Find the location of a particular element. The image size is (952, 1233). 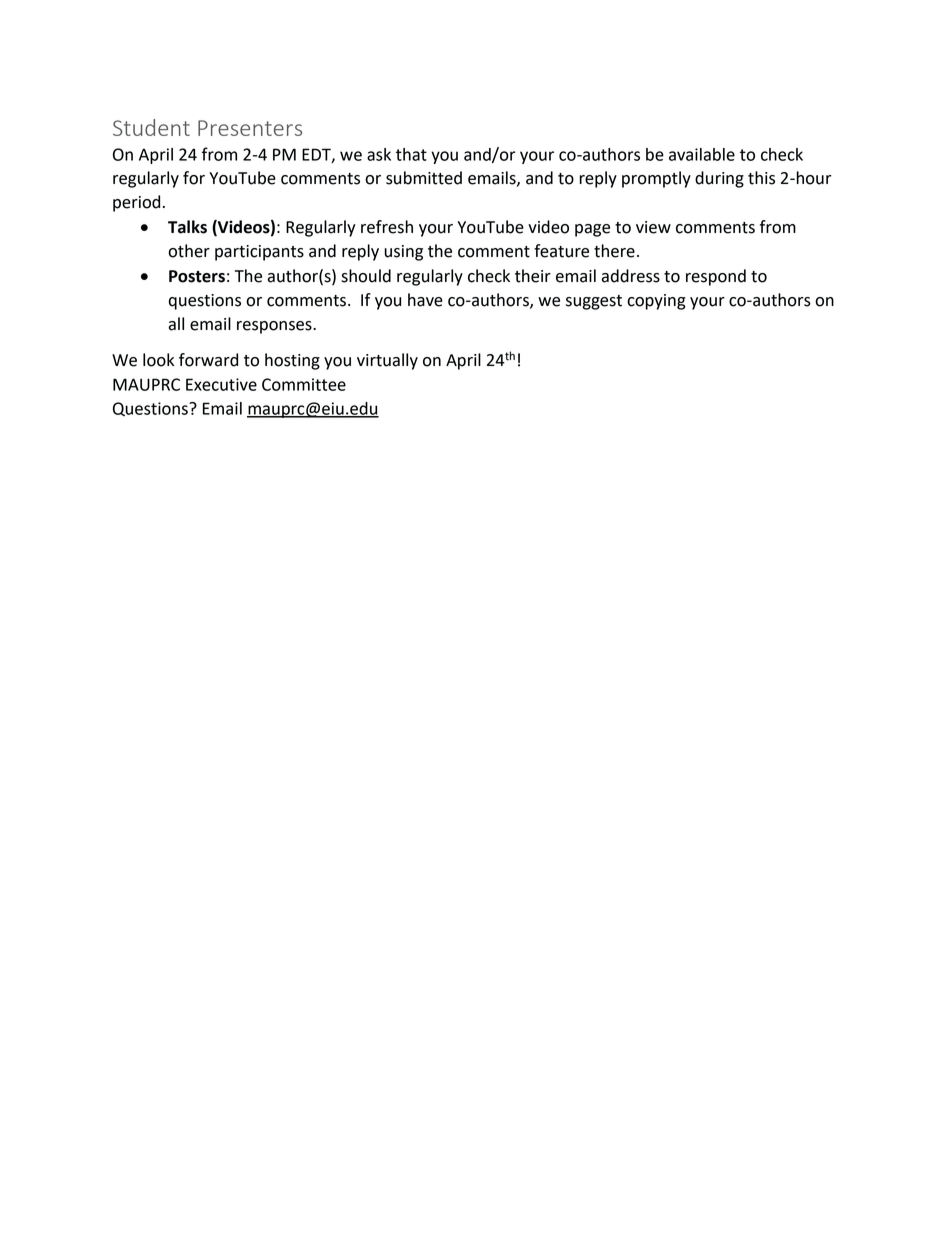

promptly is located at coordinates (656, 179).
